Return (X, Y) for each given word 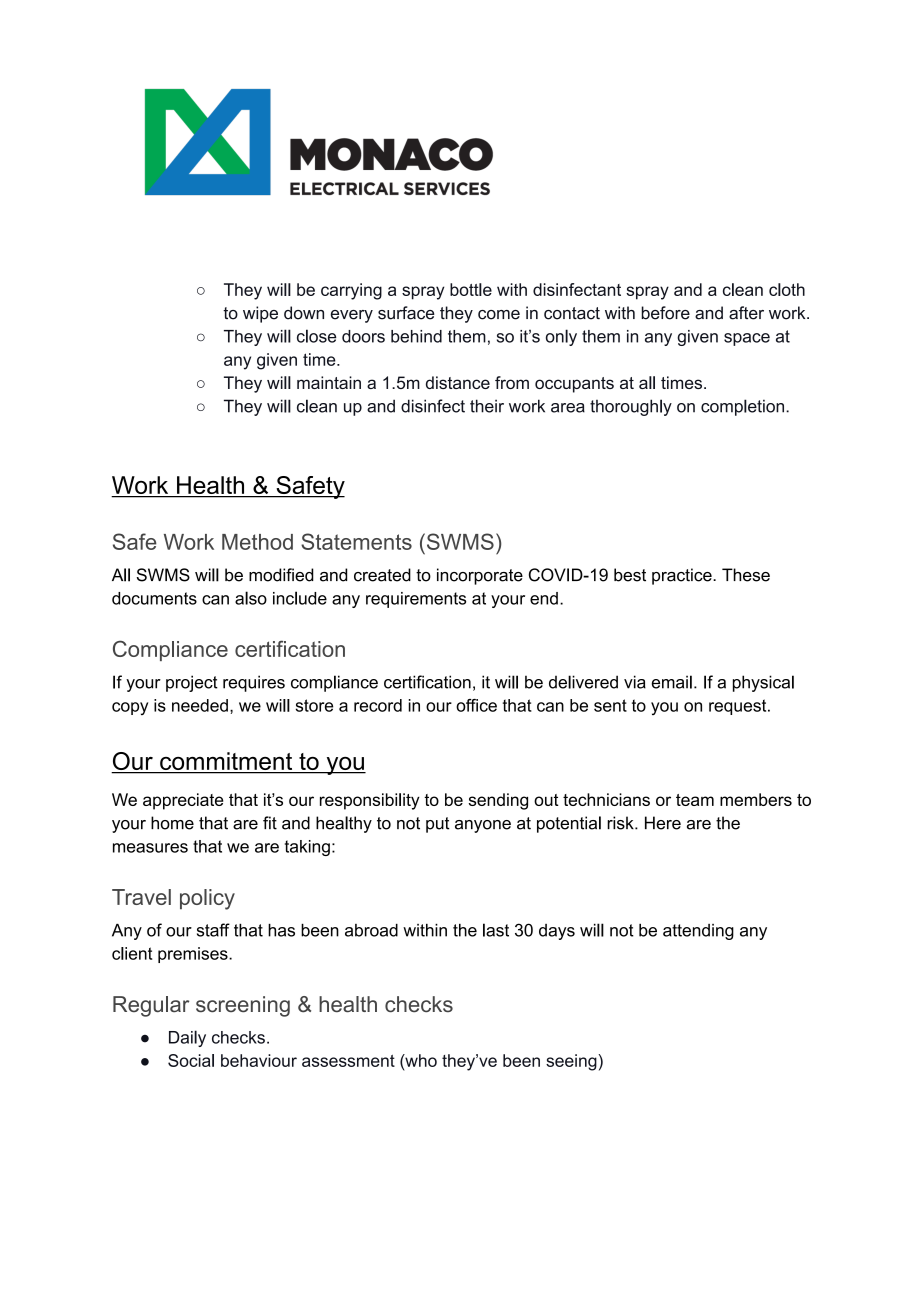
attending (698, 932)
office (476, 705)
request (739, 707)
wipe (260, 314)
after (746, 313)
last (496, 930)
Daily (187, 1038)
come (499, 315)
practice (683, 576)
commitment (226, 762)
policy (207, 899)
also (251, 598)
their (487, 406)
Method (257, 542)
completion (744, 407)
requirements (416, 600)
